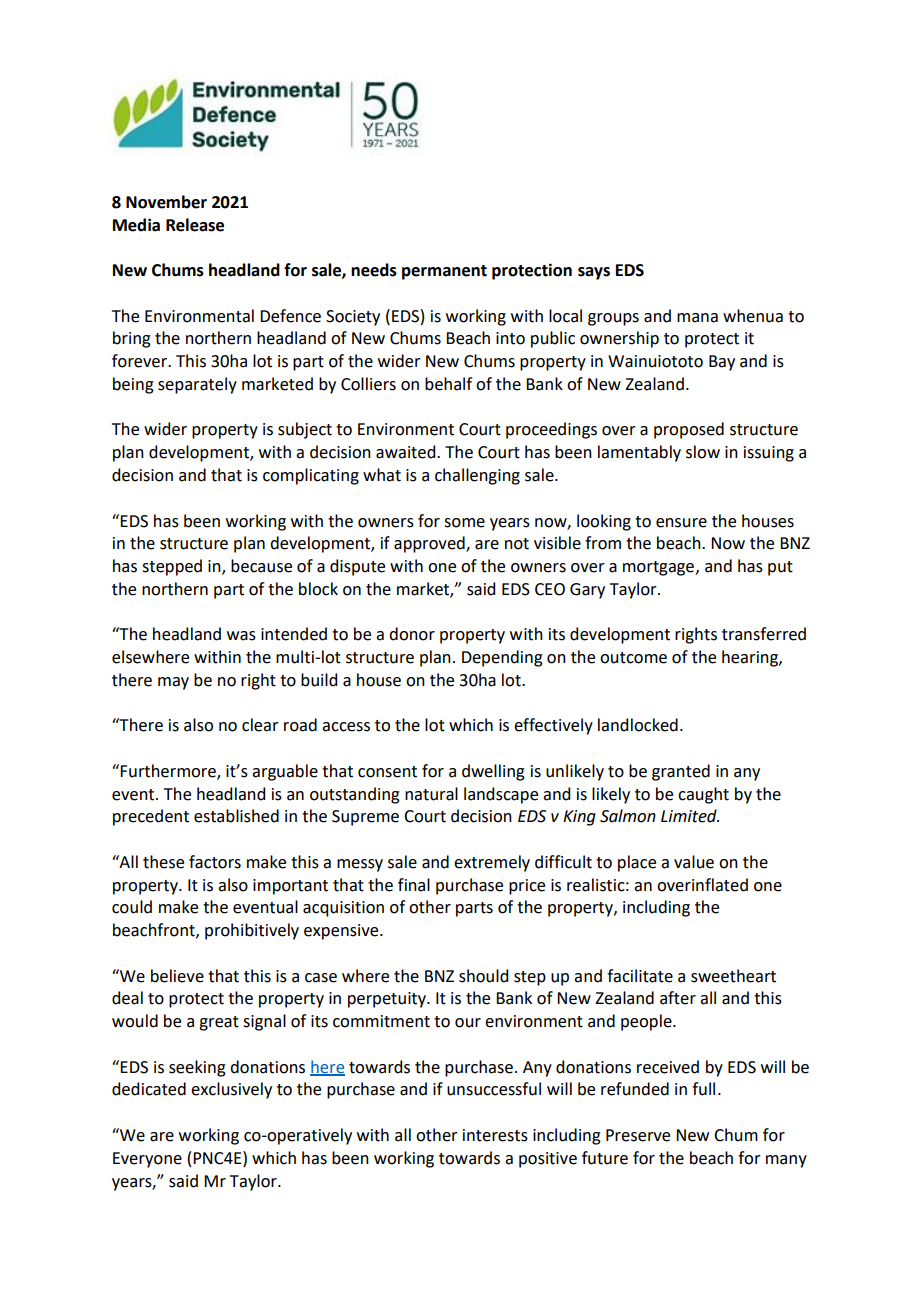  Describe the element at coordinates (444, 272) in the screenshot. I see `permanent` at that location.
